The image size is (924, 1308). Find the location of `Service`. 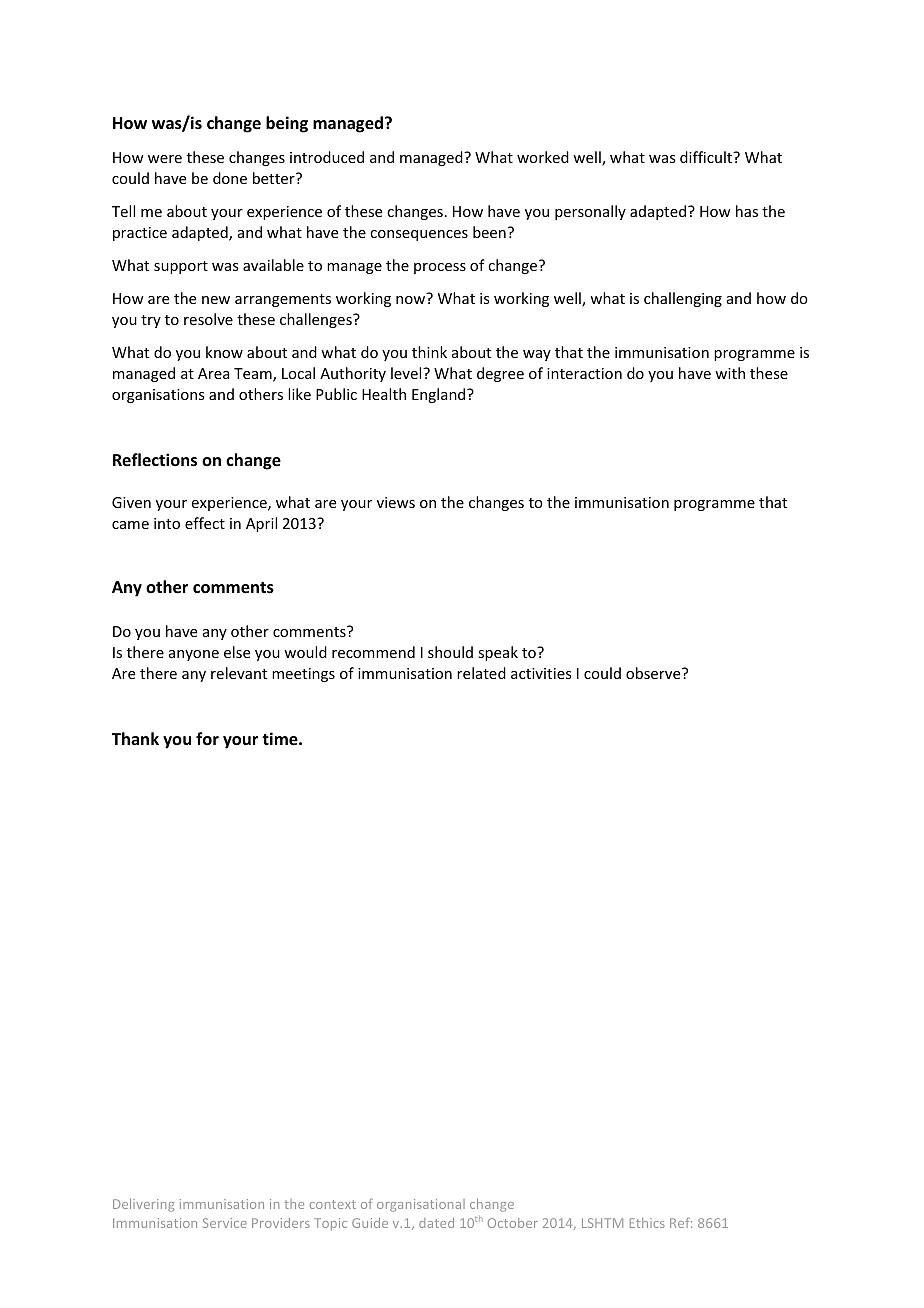

Service is located at coordinates (225, 1223).
